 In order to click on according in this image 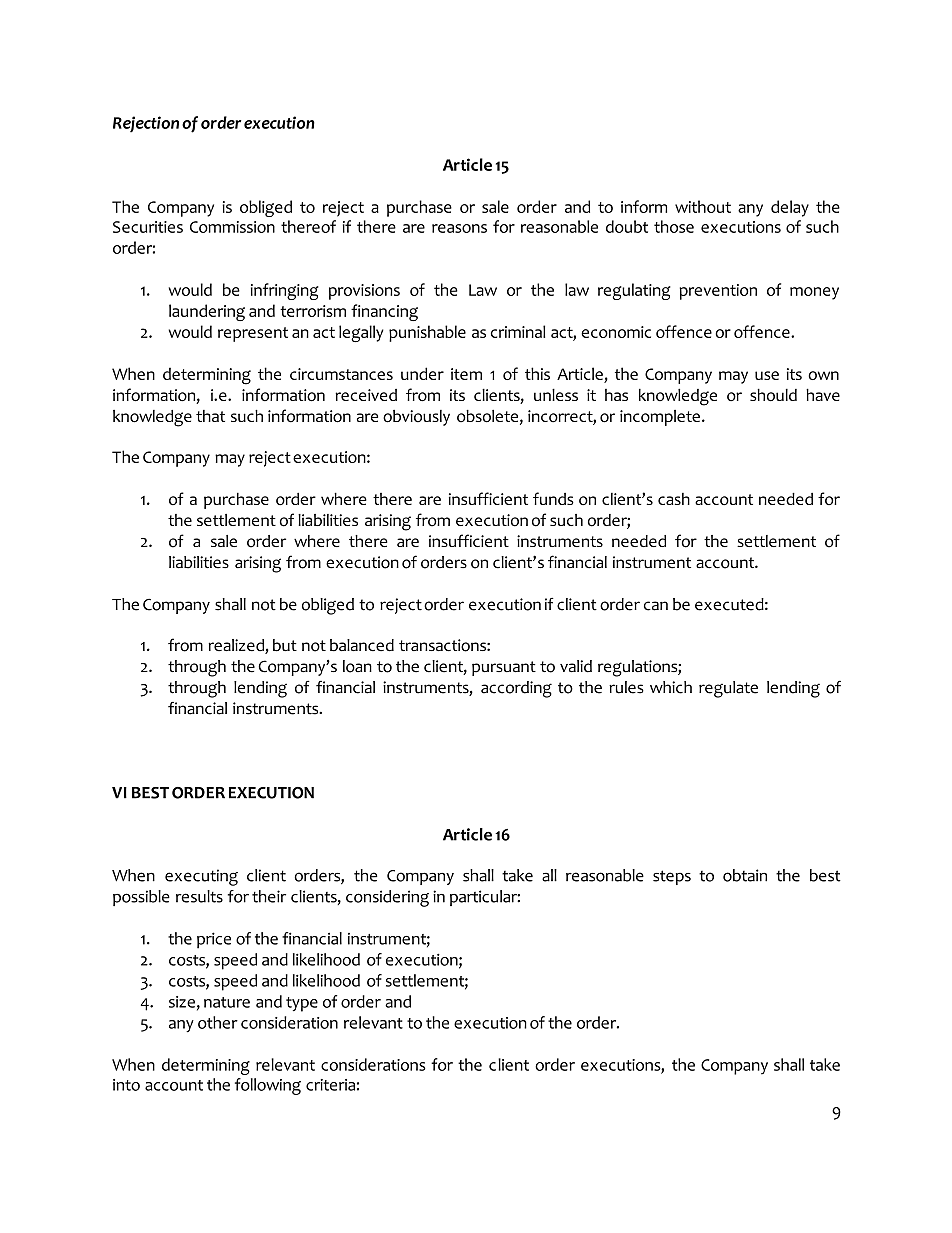, I will do `click(516, 689)`.
